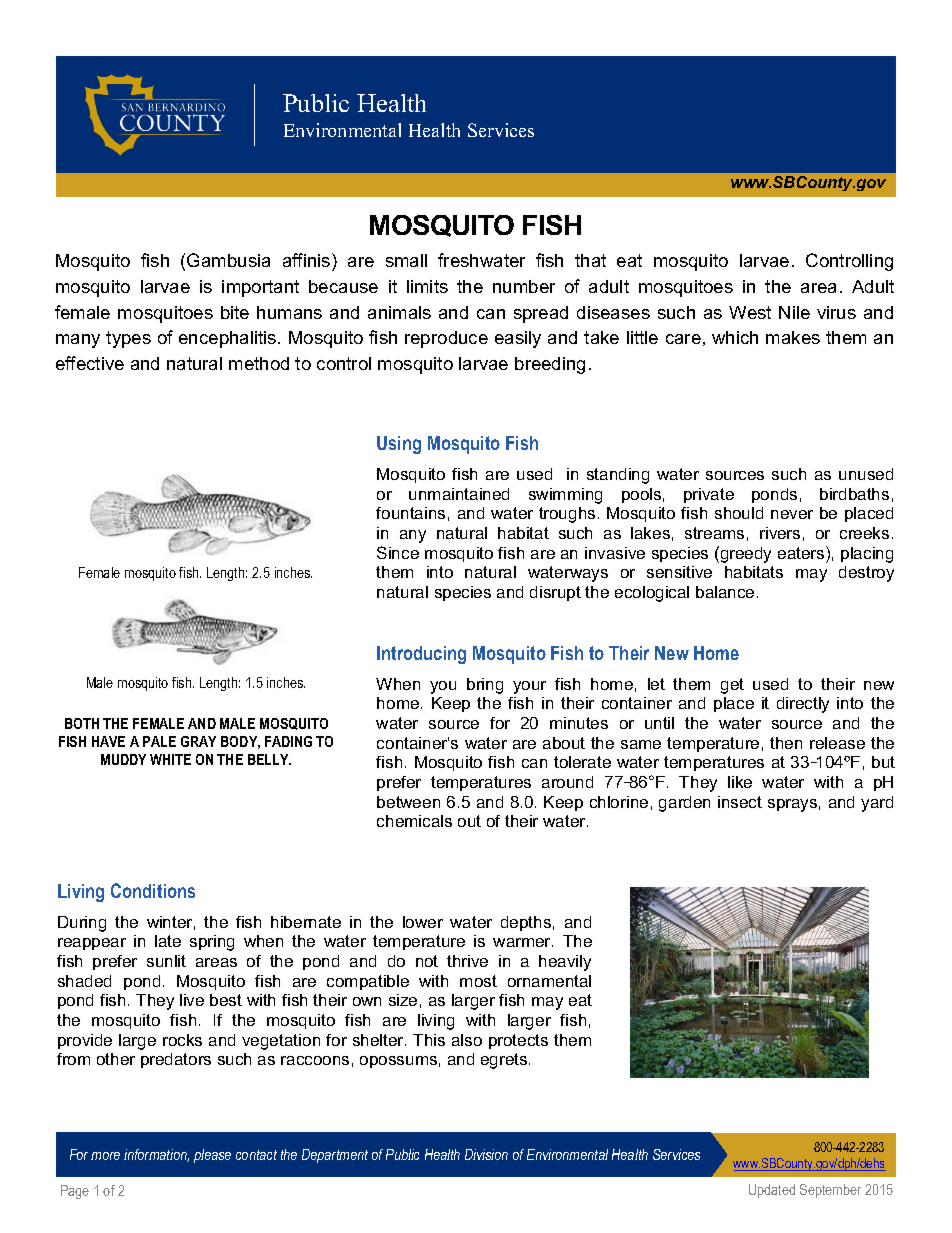 The image size is (952, 1233). What do you see at coordinates (526, 923) in the screenshot?
I see `depths` at bounding box center [526, 923].
